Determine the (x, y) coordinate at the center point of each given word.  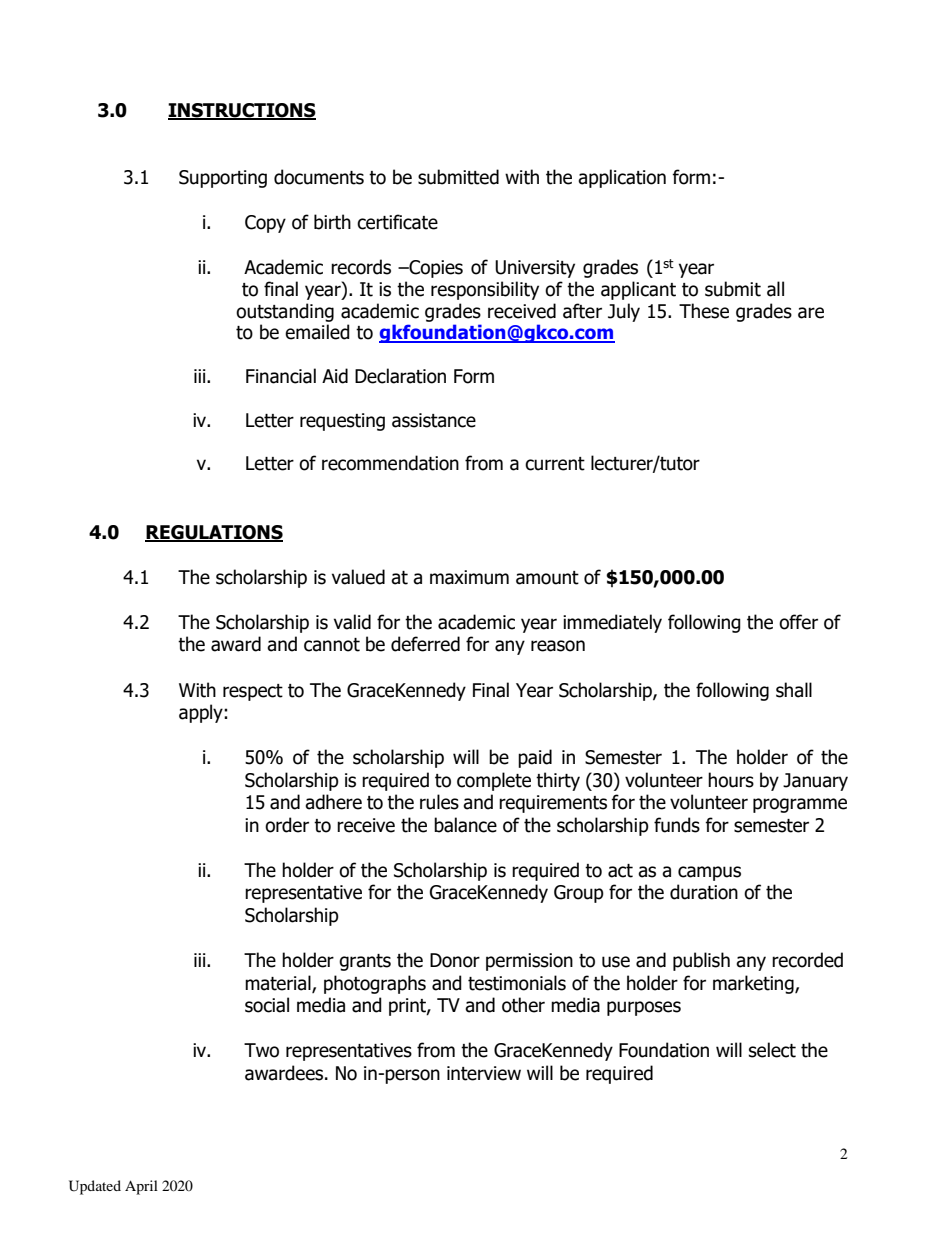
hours (731, 780)
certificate (397, 222)
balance (465, 825)
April (141, 1187)
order (287, 825)
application (622, 178)
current (555, 464)
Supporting (223, 179)
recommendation (390, 463)
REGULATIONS (214, 533)
